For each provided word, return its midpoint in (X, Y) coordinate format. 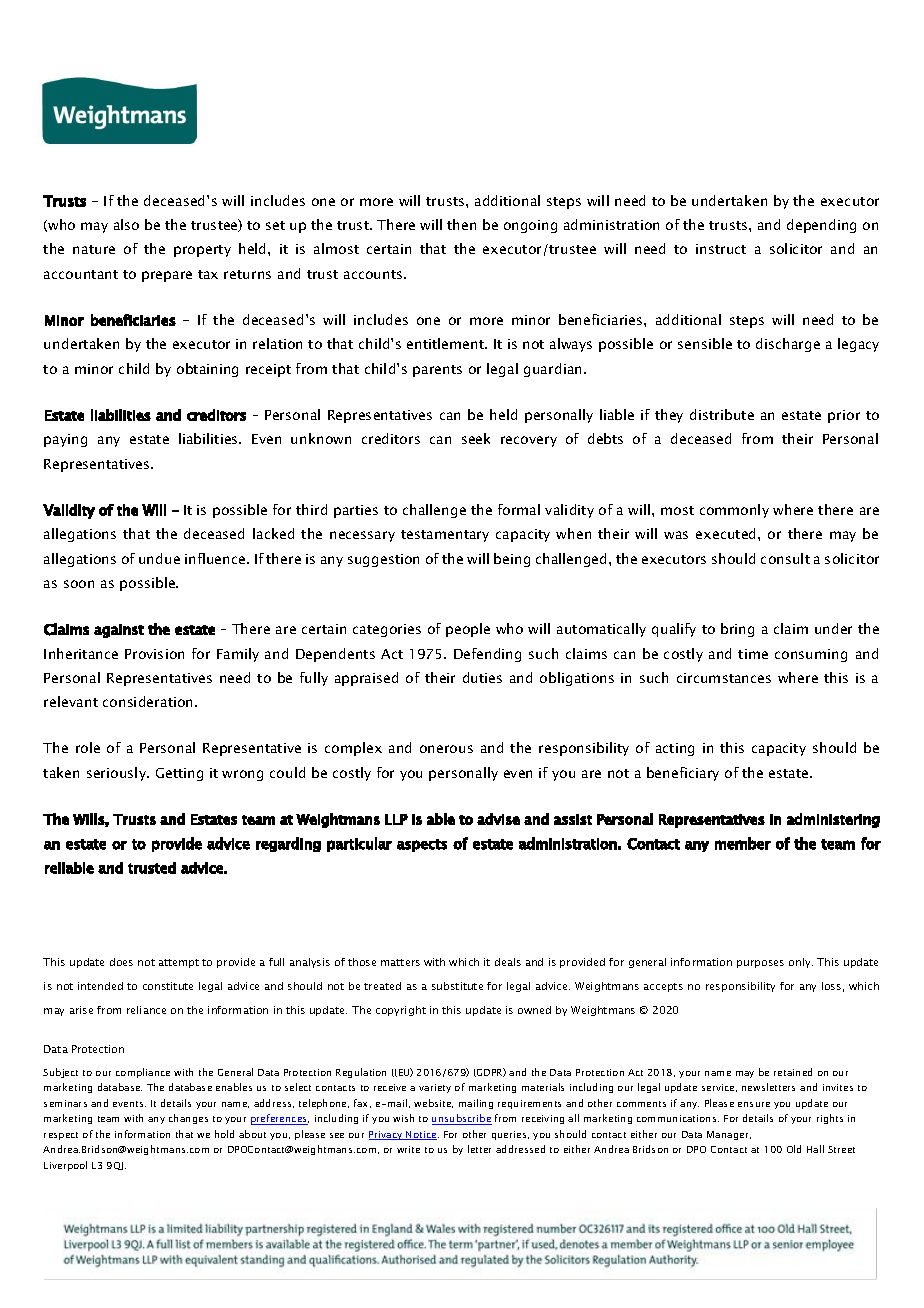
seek (476, 438)
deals (508, 962)
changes (188, 1119)
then (461, 224)
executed (727, 533)
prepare (167, 276)
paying (65, 440)
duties (482, 677)
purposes (760, 964)
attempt (179, 963)
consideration (149, 701)
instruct (721, 249)
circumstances (724, 678)
